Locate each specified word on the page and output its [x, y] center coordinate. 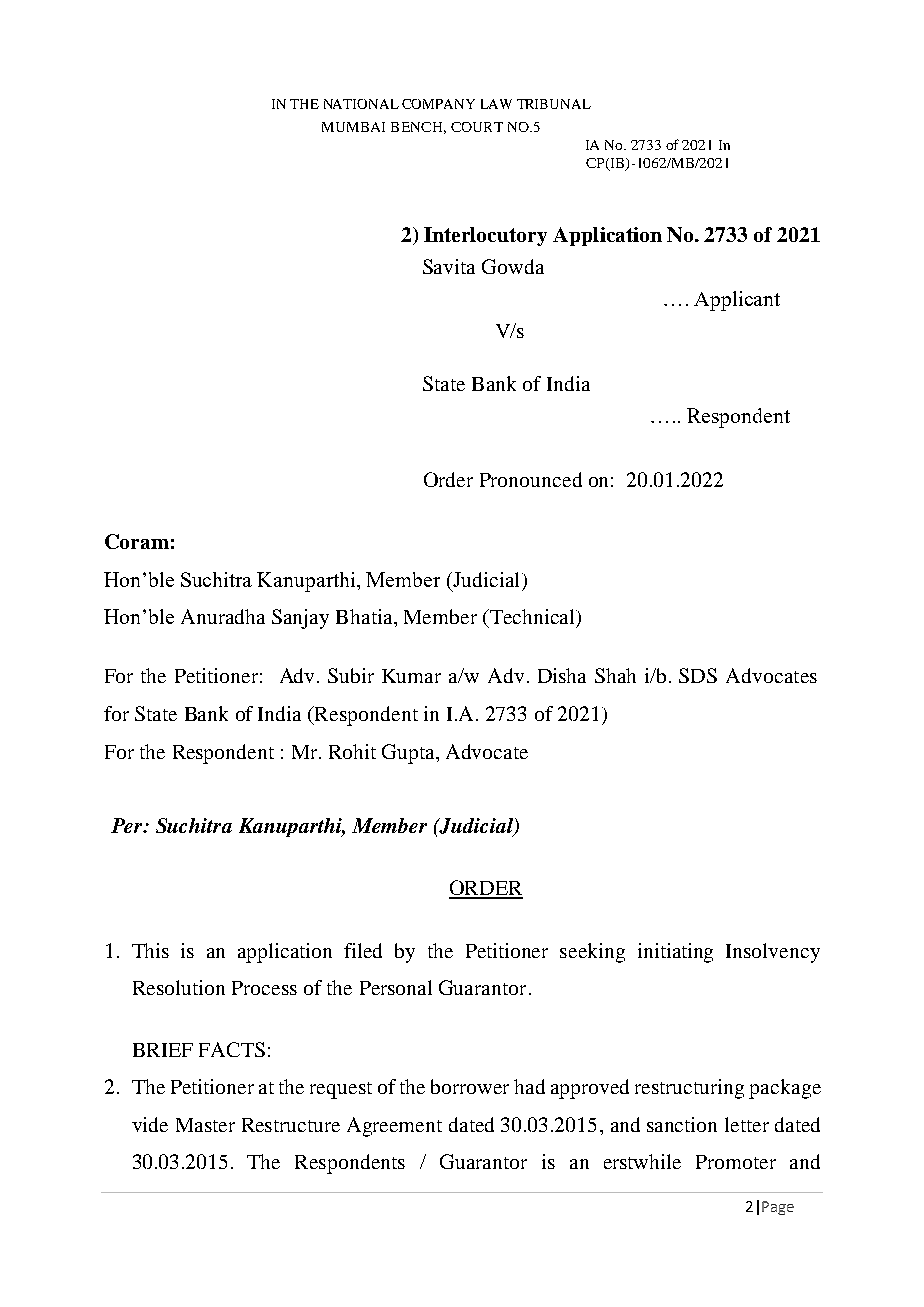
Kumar [411, 676]
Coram [137, 541]
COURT [477, 127]
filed [363, 950]
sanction [682, 1124]
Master [205, 1125]
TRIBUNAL [554, 104]
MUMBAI [353, 127]
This [150, 950]
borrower [470, 1086]
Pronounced [531, 479]
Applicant [737, 301]
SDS [698, 675]
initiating [675, 953]
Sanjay [300, 619]
